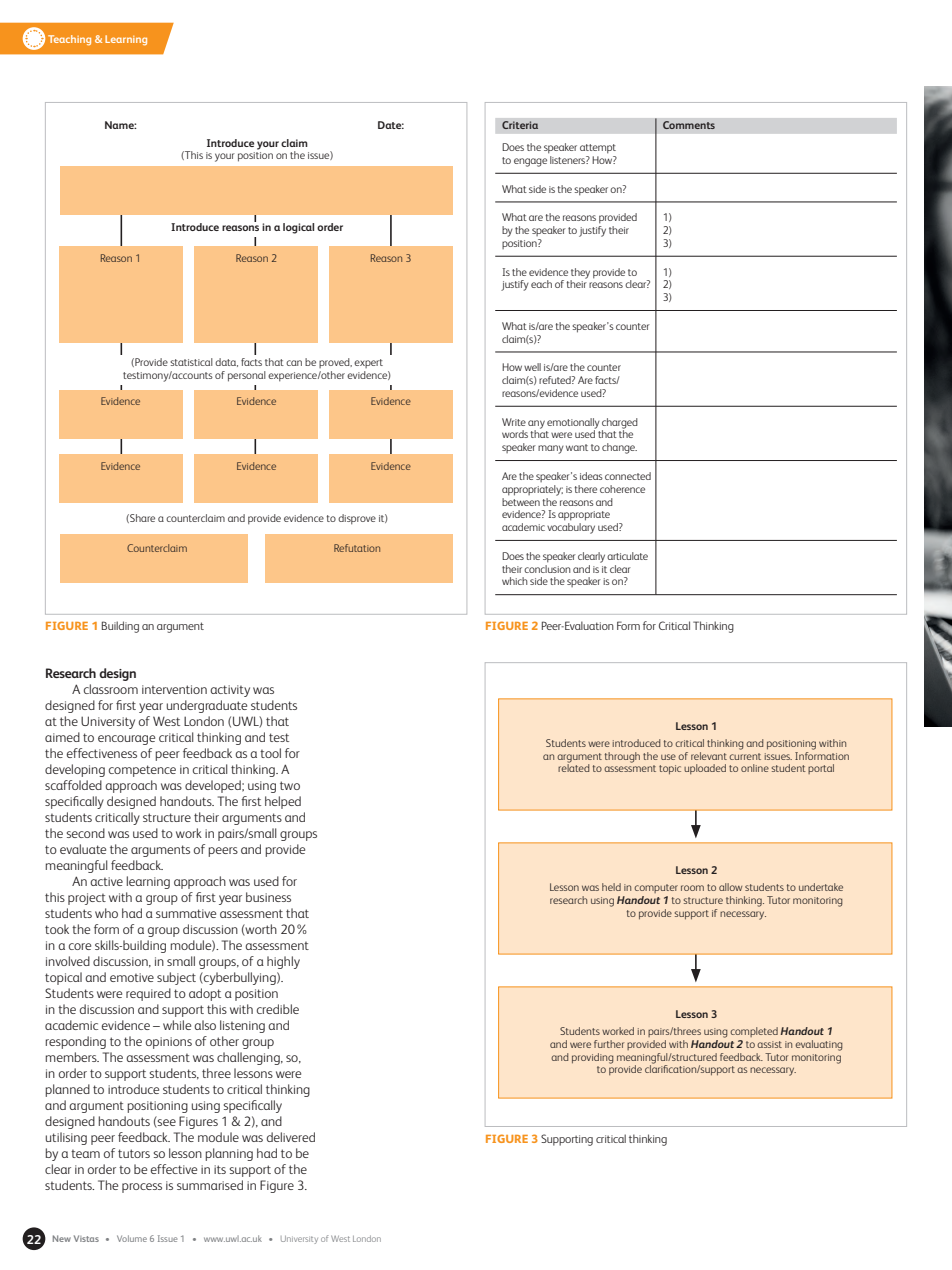 This page has height=1270, width=952. Describe the element at coordinates (298, 228) in the page. I see `logical` at that location.
